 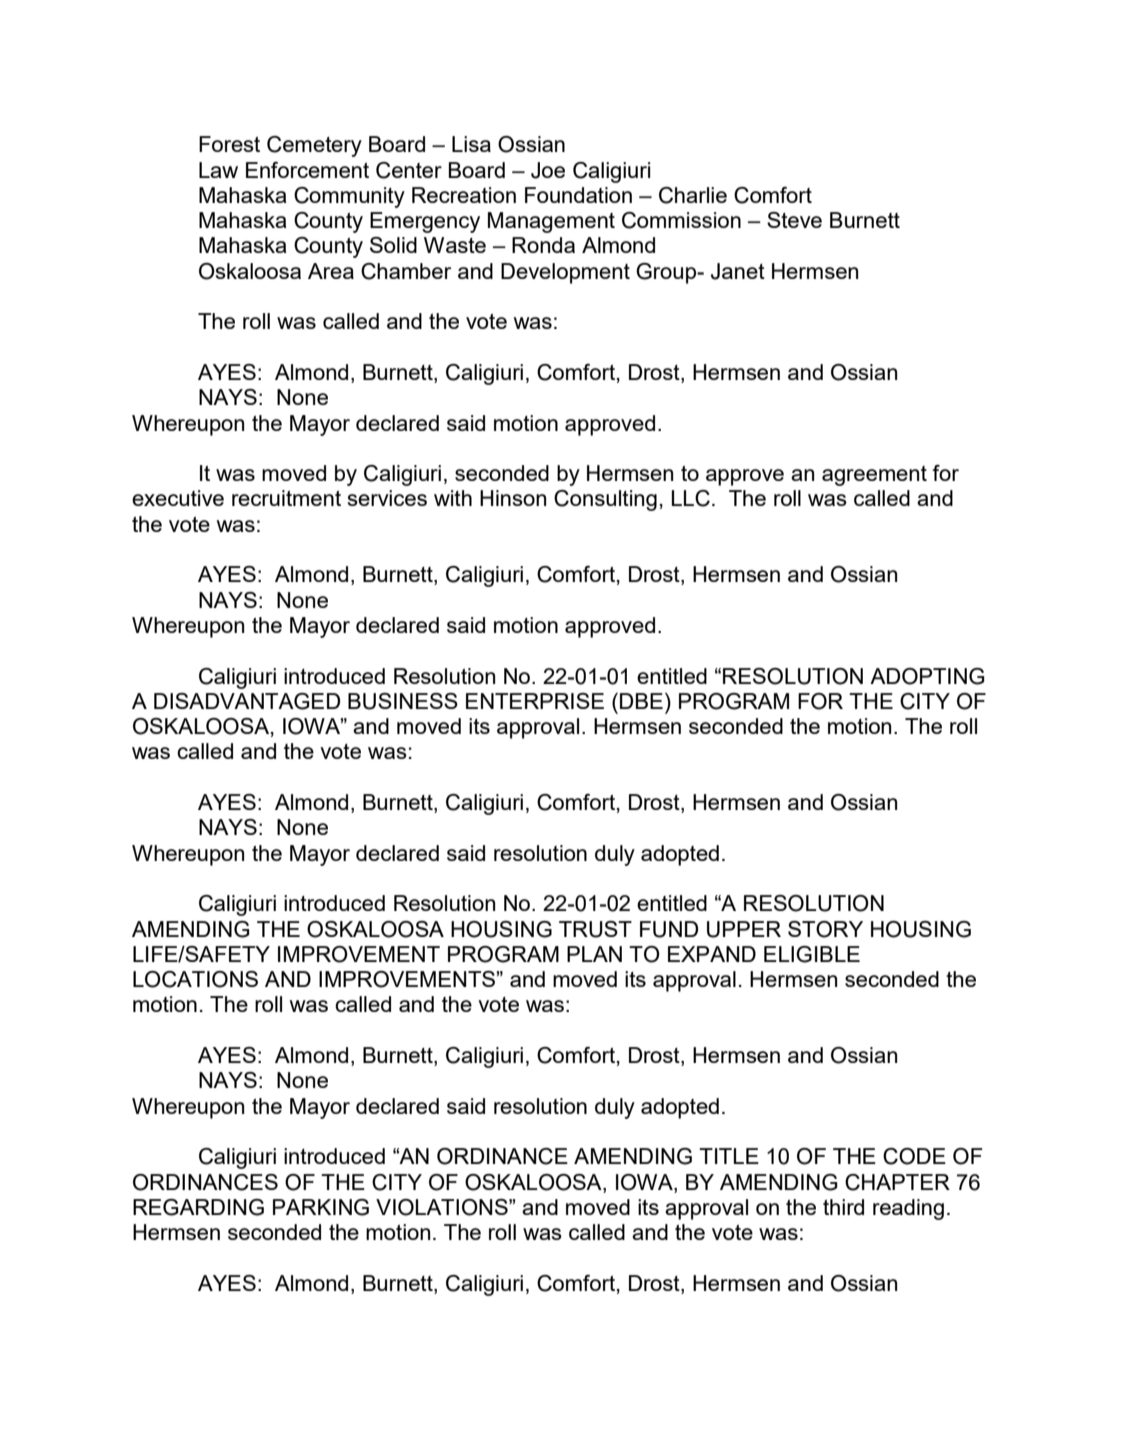 I want to click on DISADVANTAGED, so click(x=247, y=701).
